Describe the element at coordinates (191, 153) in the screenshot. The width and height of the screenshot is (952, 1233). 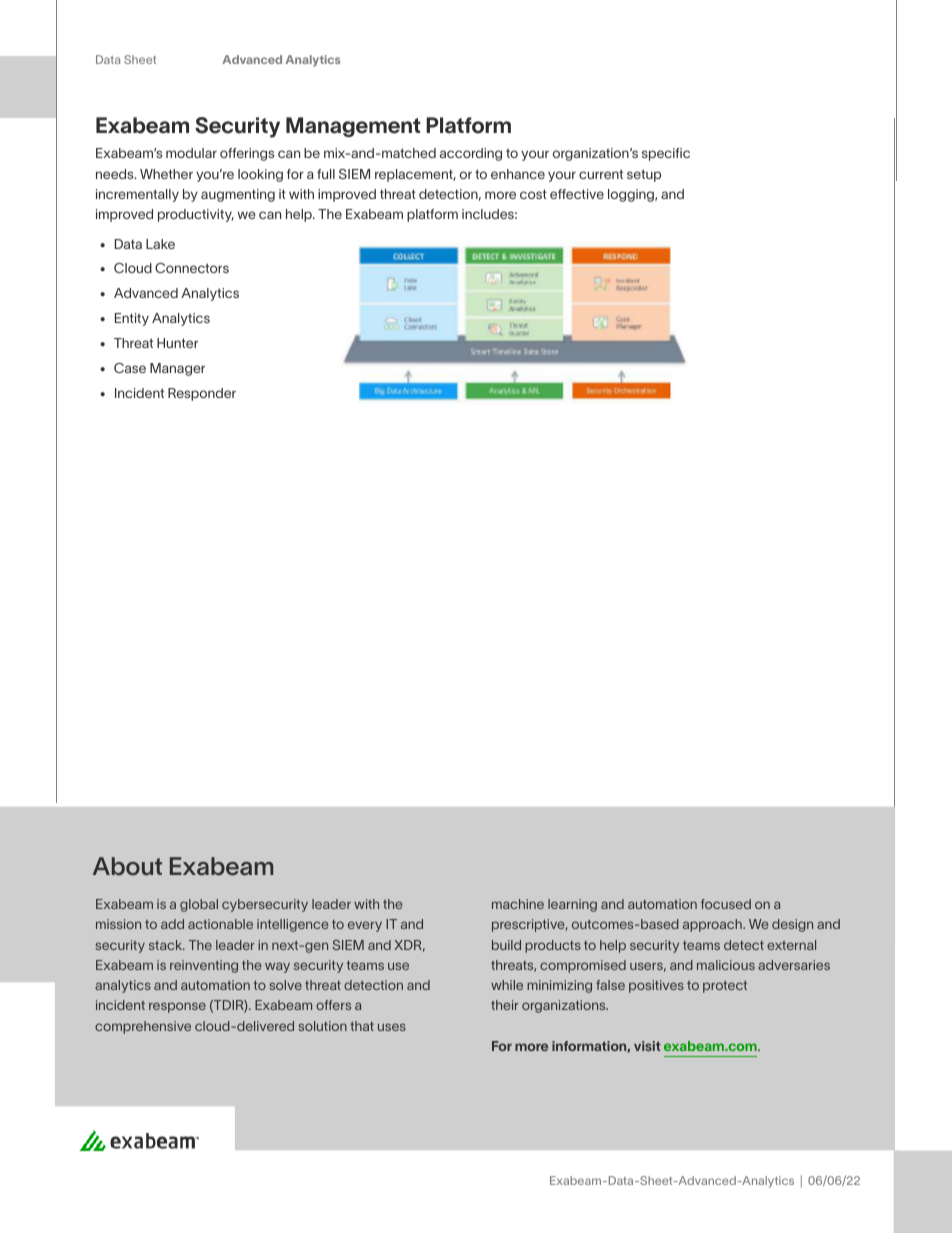
I see `modular` at that location.
